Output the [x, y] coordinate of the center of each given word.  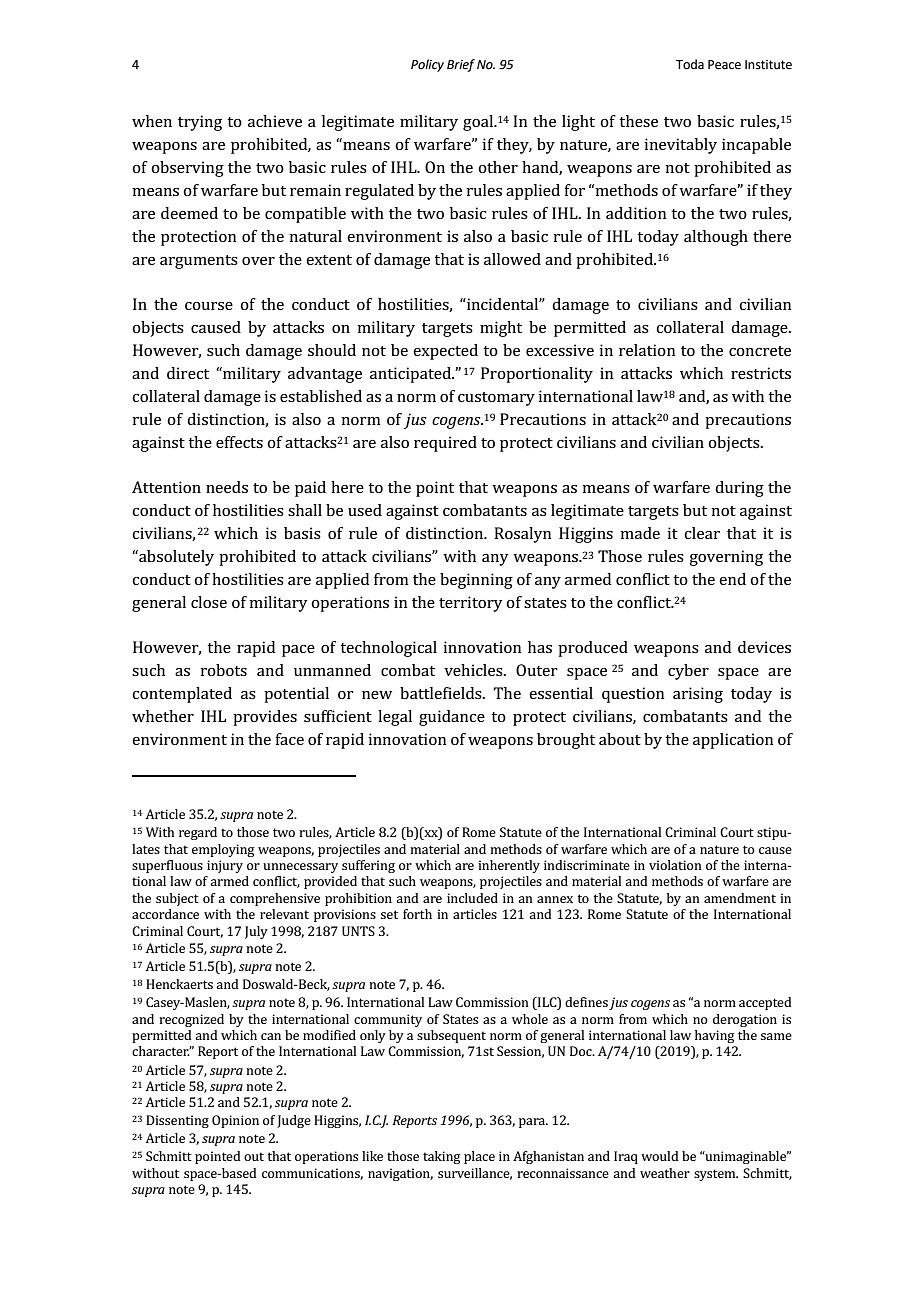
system [716, 1175]
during [739, 489]
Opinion [235, 1121]
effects [239, 442]
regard [198, 833]
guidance [452, 718]
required [445, 444]
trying [200, 123]
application [733, 741]
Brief [461, 65]
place [479, 1157]
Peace [724, 65]
